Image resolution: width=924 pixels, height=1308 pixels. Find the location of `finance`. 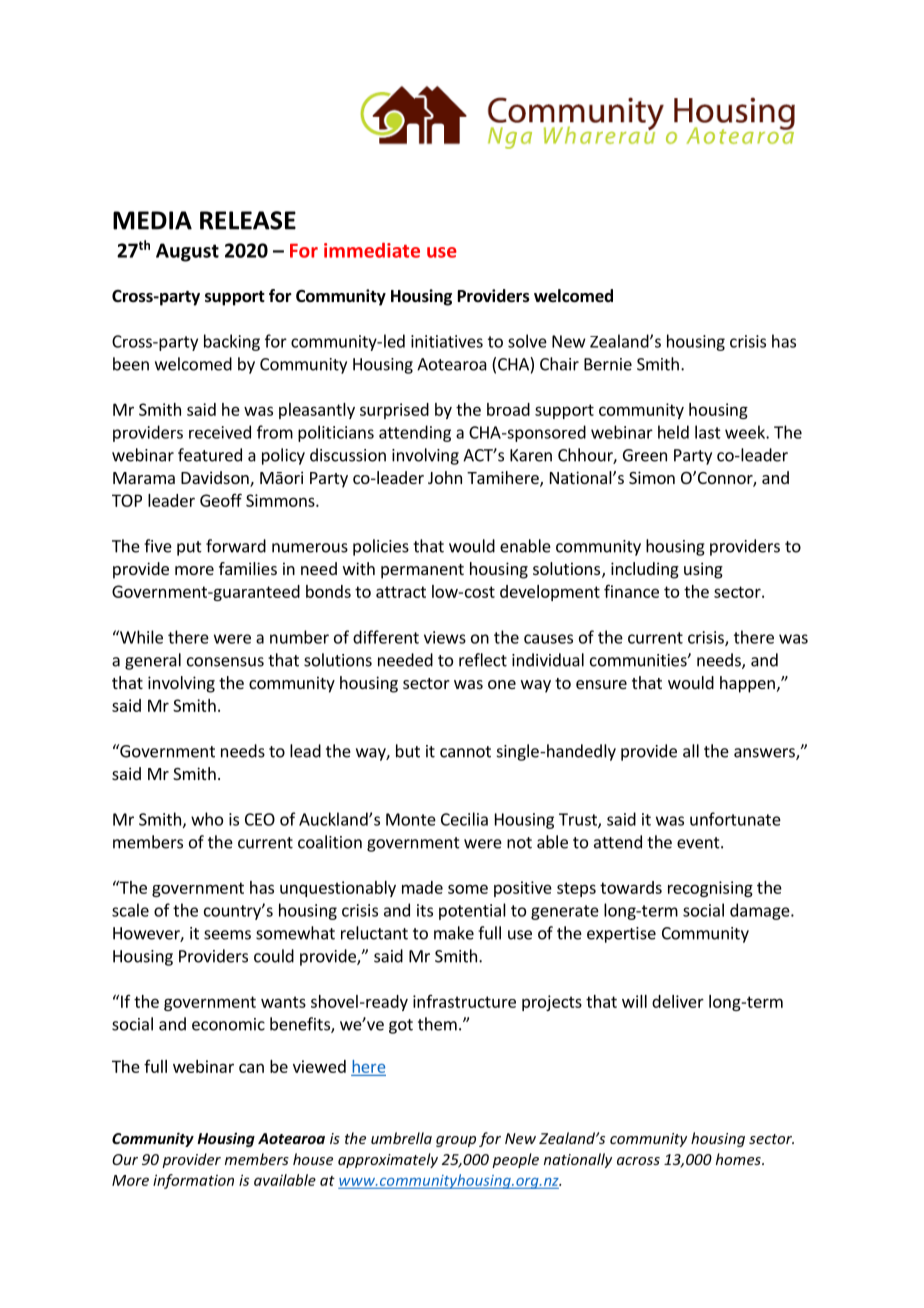

finance is located at coordinates (631, 591).
